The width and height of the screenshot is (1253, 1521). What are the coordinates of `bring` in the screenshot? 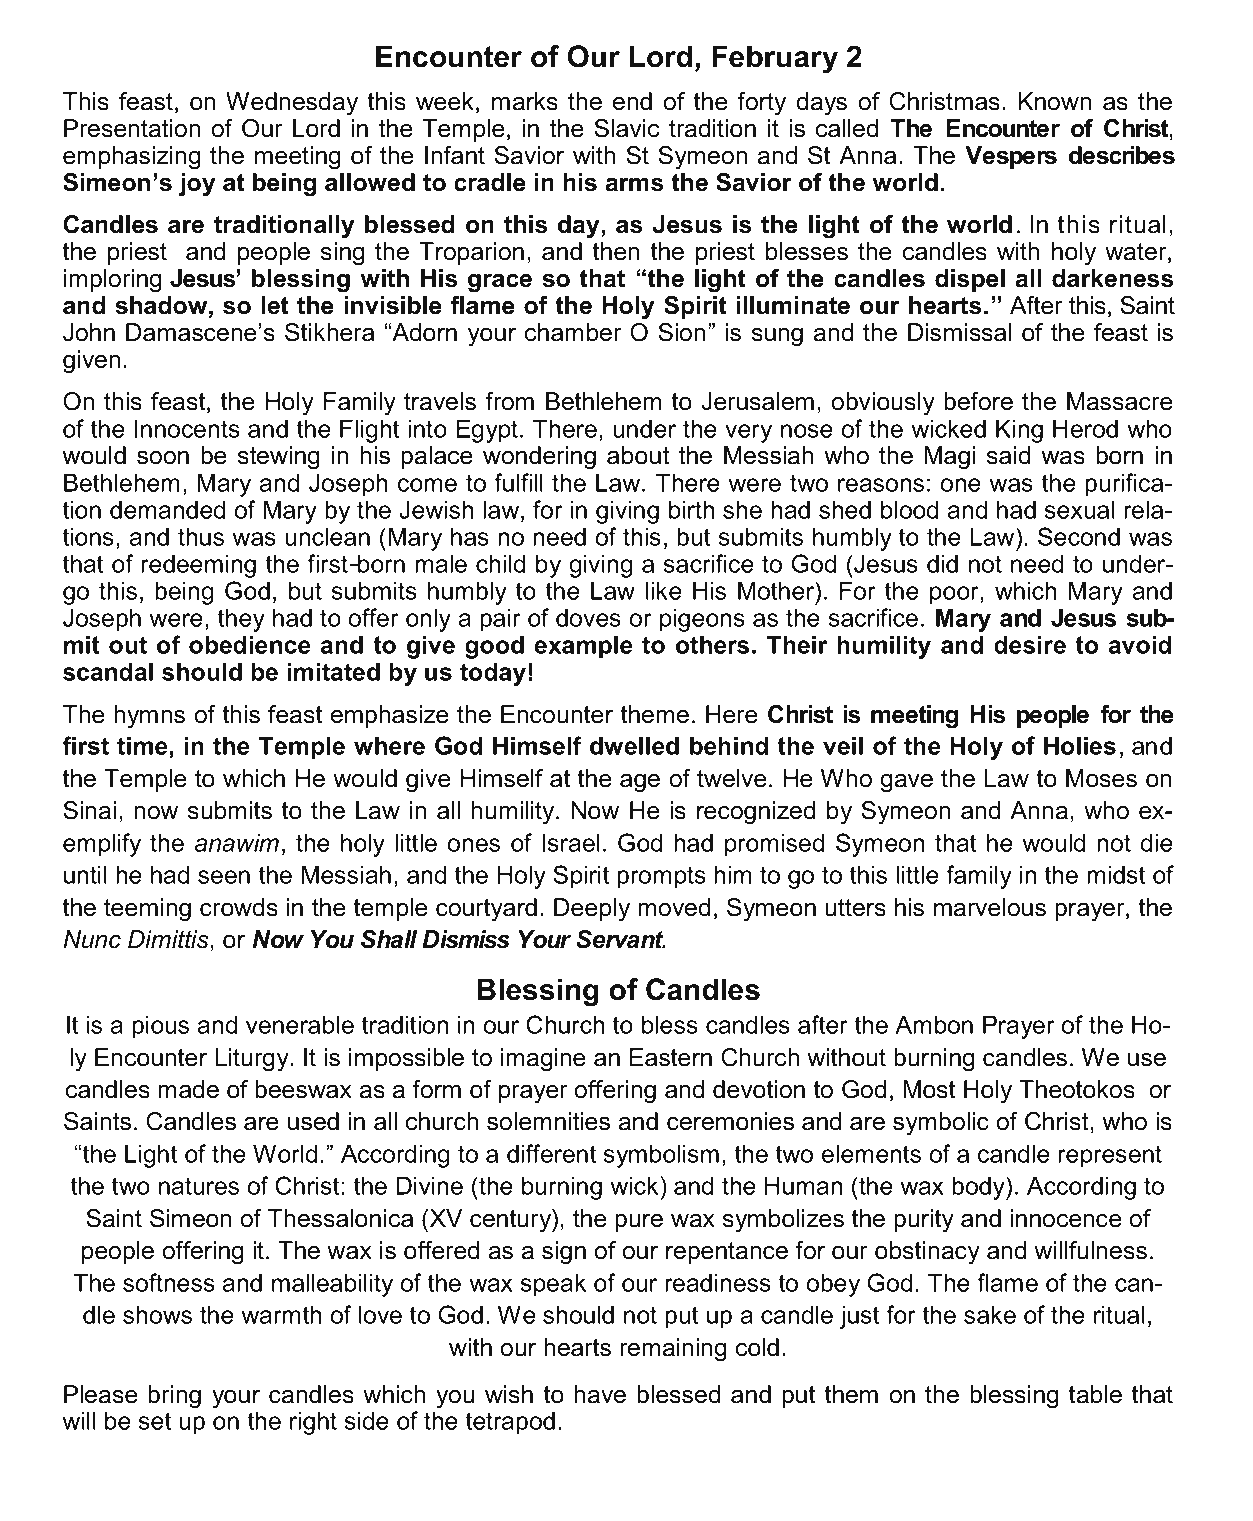 It's located at (174, 1396).
